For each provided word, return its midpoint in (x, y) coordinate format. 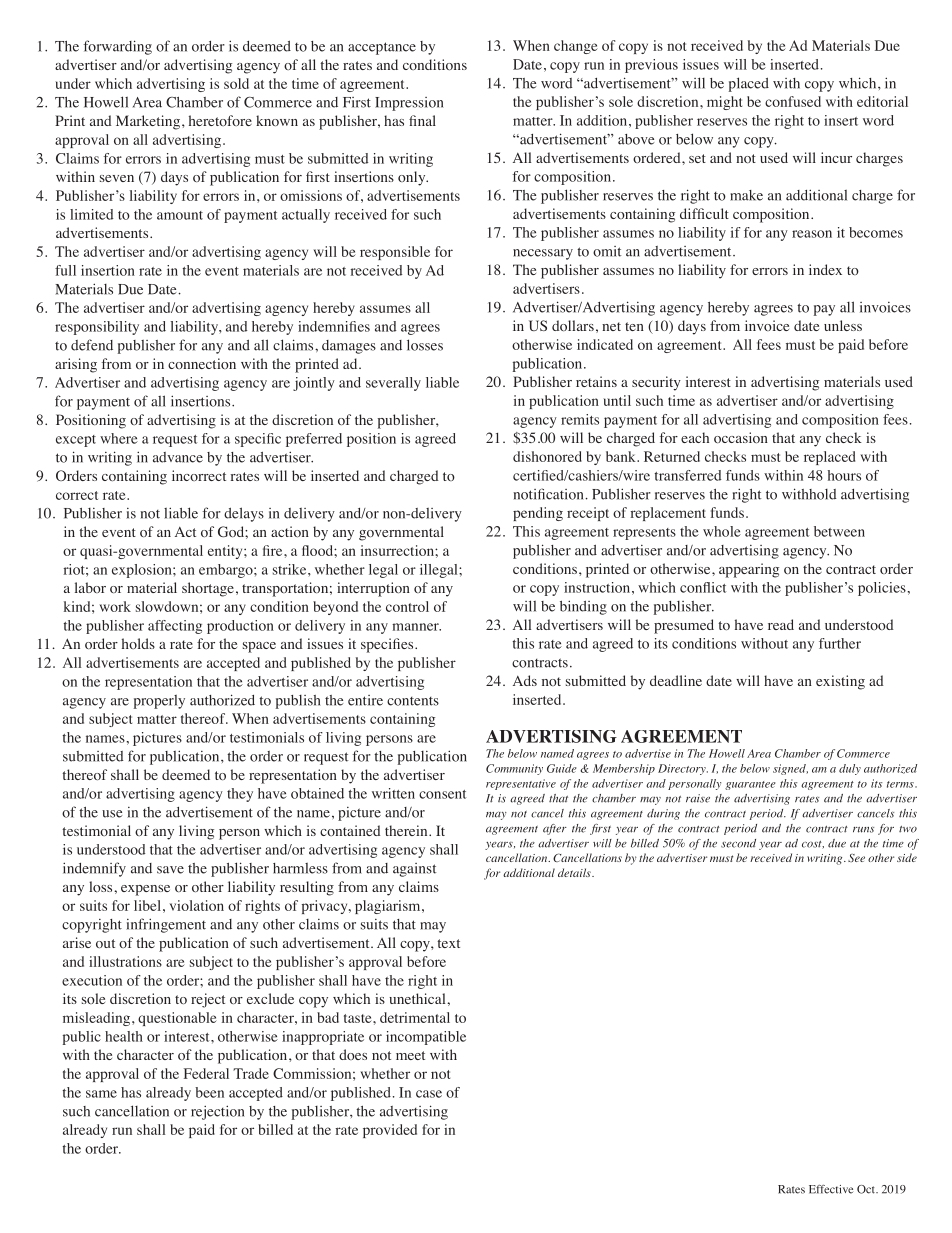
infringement (166, 925)
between (839, 531)
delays (244, 514)
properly (159, 702)
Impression (409, 104)
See (856, 858)
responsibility (97, 328)
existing (840, 682)
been (209, 1092)
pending (538, 514)
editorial (882, 101)
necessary (543, 254)
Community (514, 769)
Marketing (148, 122)
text (448, 943)
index (825, 269)
